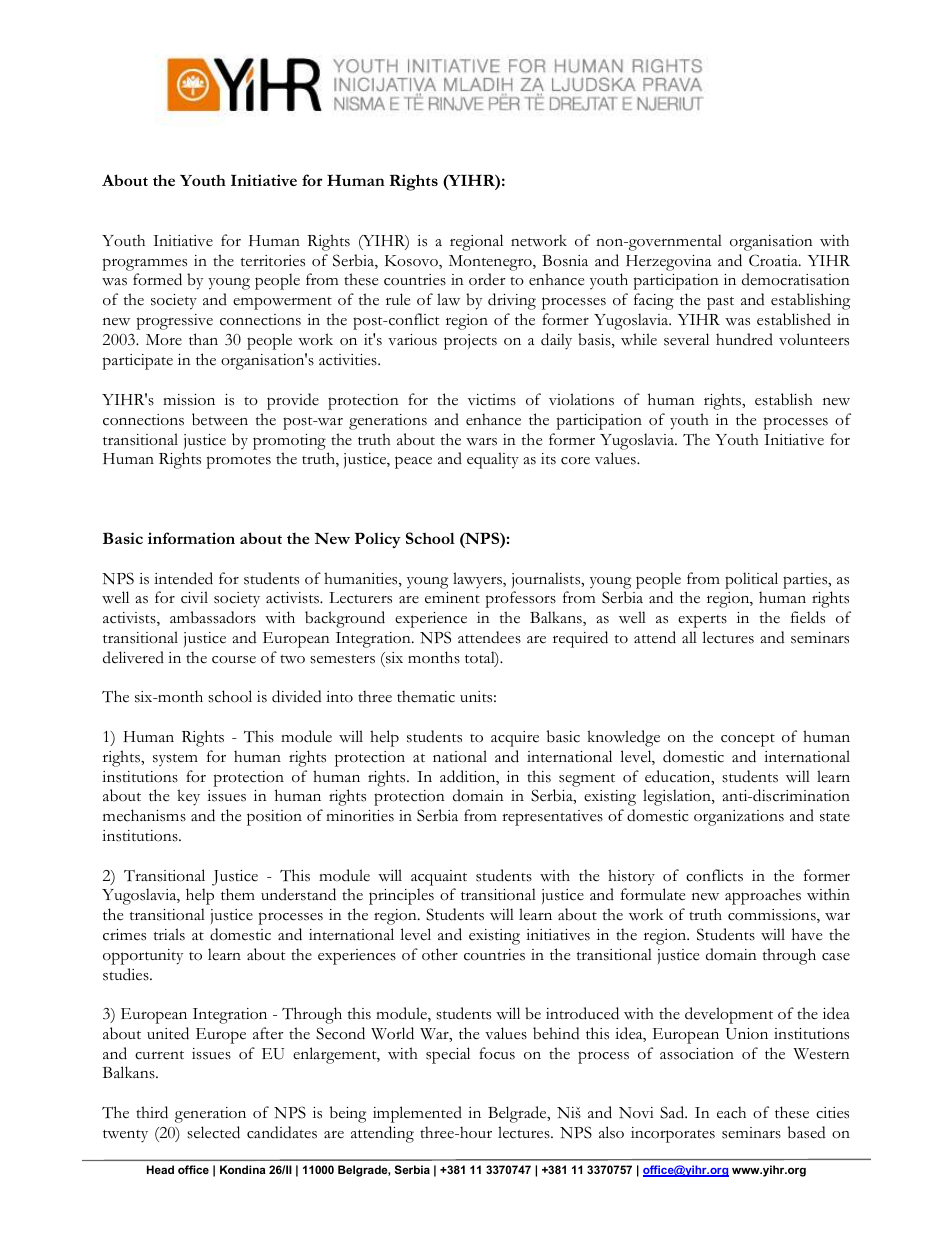 The image size is (952, 1233). What do you see at coordinates (191, 538) in the image?
I see `information` at bounding box center [191, 538].
